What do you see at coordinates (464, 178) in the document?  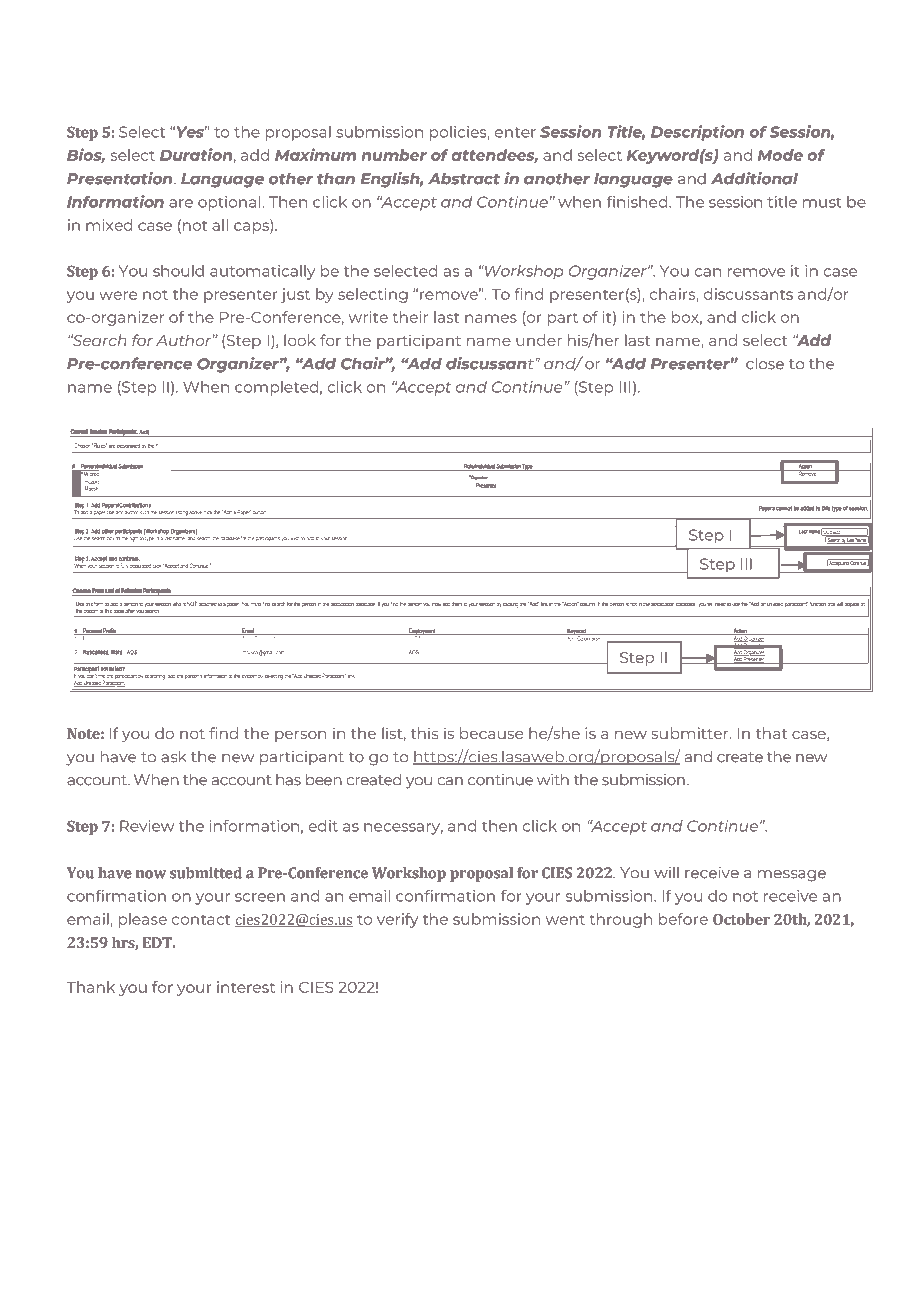 I see `Abstract` at bounding box center [464, 178].
